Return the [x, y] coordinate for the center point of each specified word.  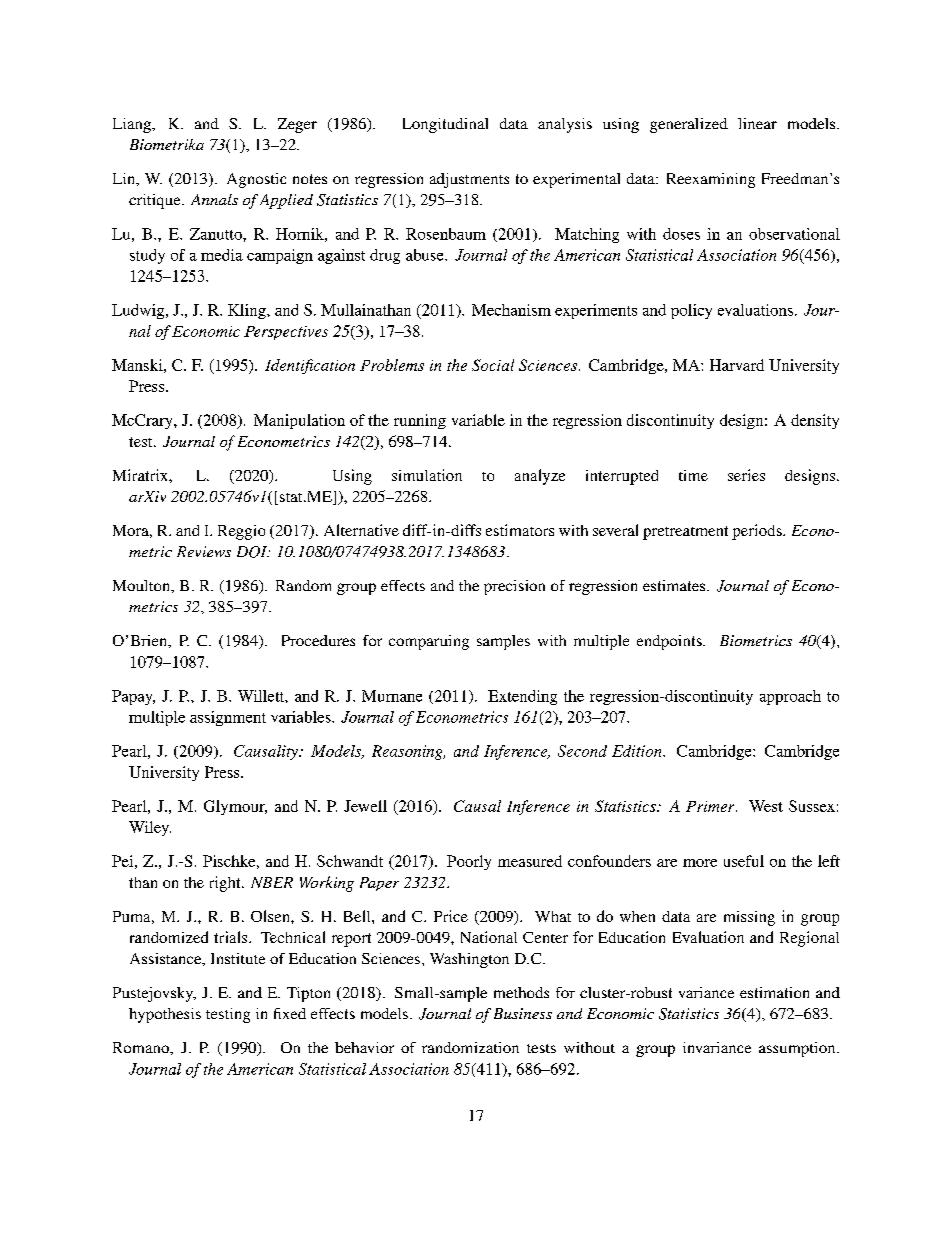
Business [523, 1013]
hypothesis [165, 1015]
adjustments [469, 180]
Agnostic [256, 180]
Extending [522, 697]
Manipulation [299, 421]
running [420, 421]
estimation [774, 992]
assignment [228, 718]
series [746, 475]
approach [790, 697]
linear [757, 123]
